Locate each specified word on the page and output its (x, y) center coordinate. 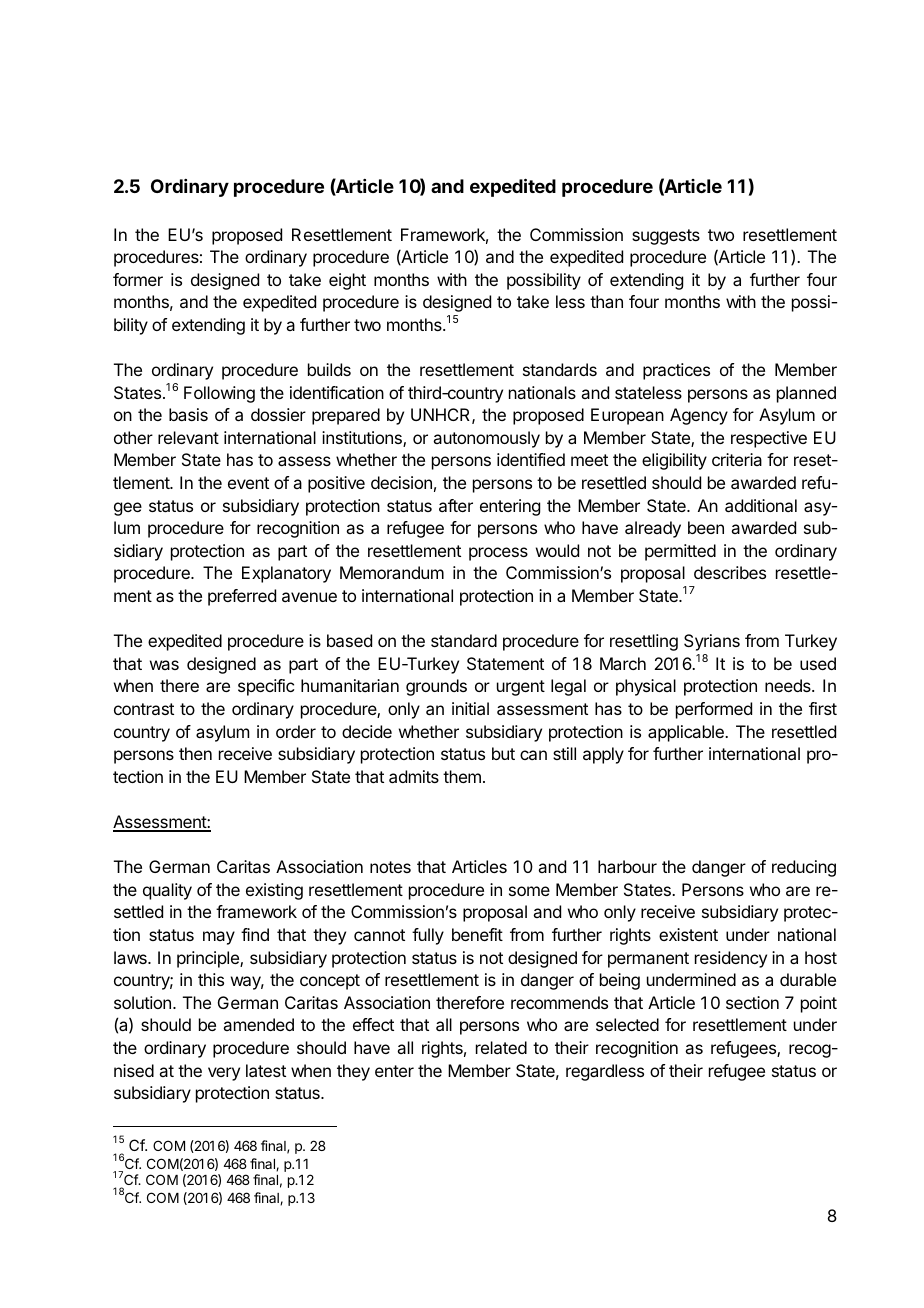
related (501, 1047)
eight (347, 281)
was (164, 665)
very (224, 1074)
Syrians (712, 642)
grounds (436, 687)
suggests (666, 237)
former (138, 279)
